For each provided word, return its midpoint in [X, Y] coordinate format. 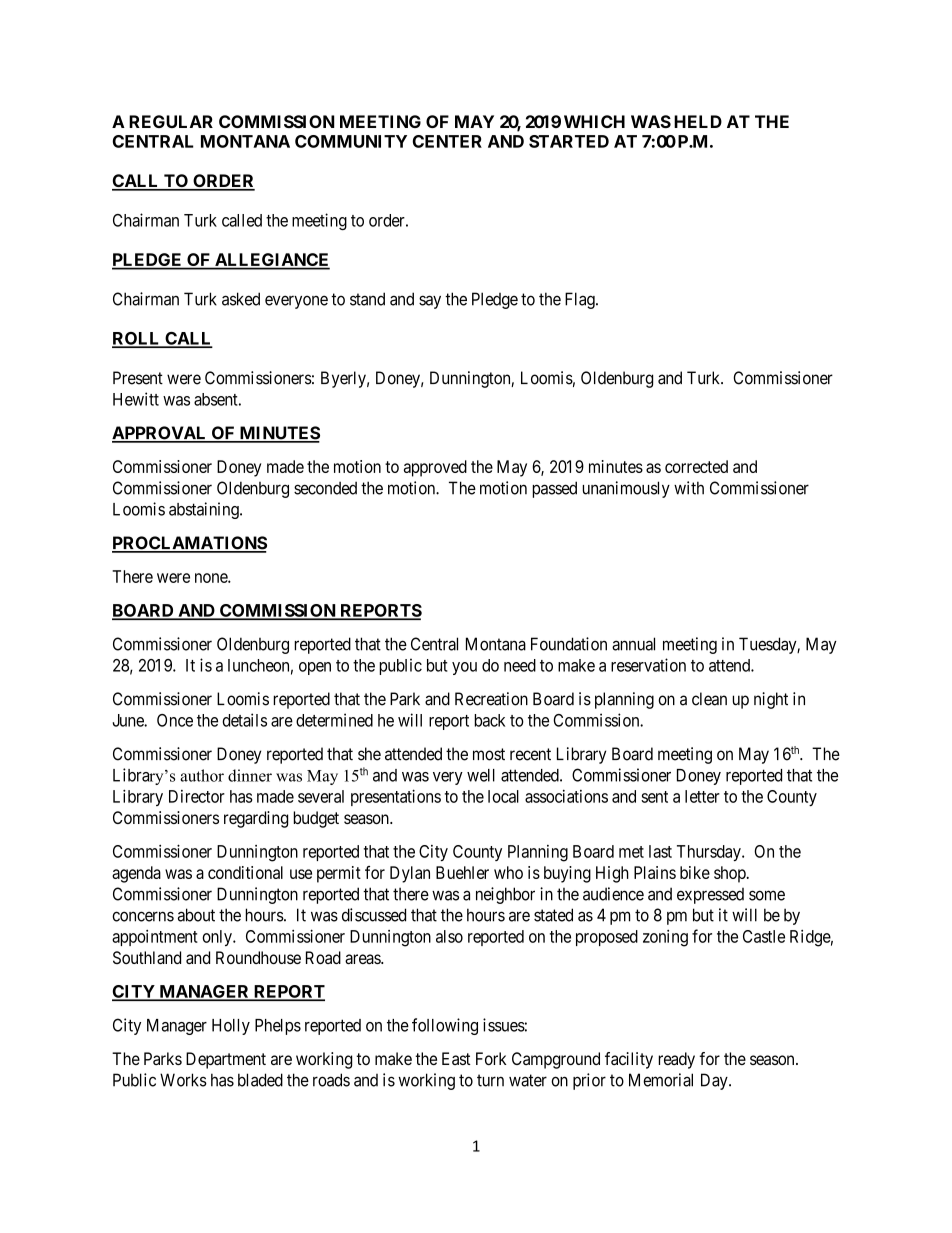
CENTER [447, 141]
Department [226, 1060]
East [456, 1058]
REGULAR [171, 121]
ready [676, 1060]
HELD [698, 121]
